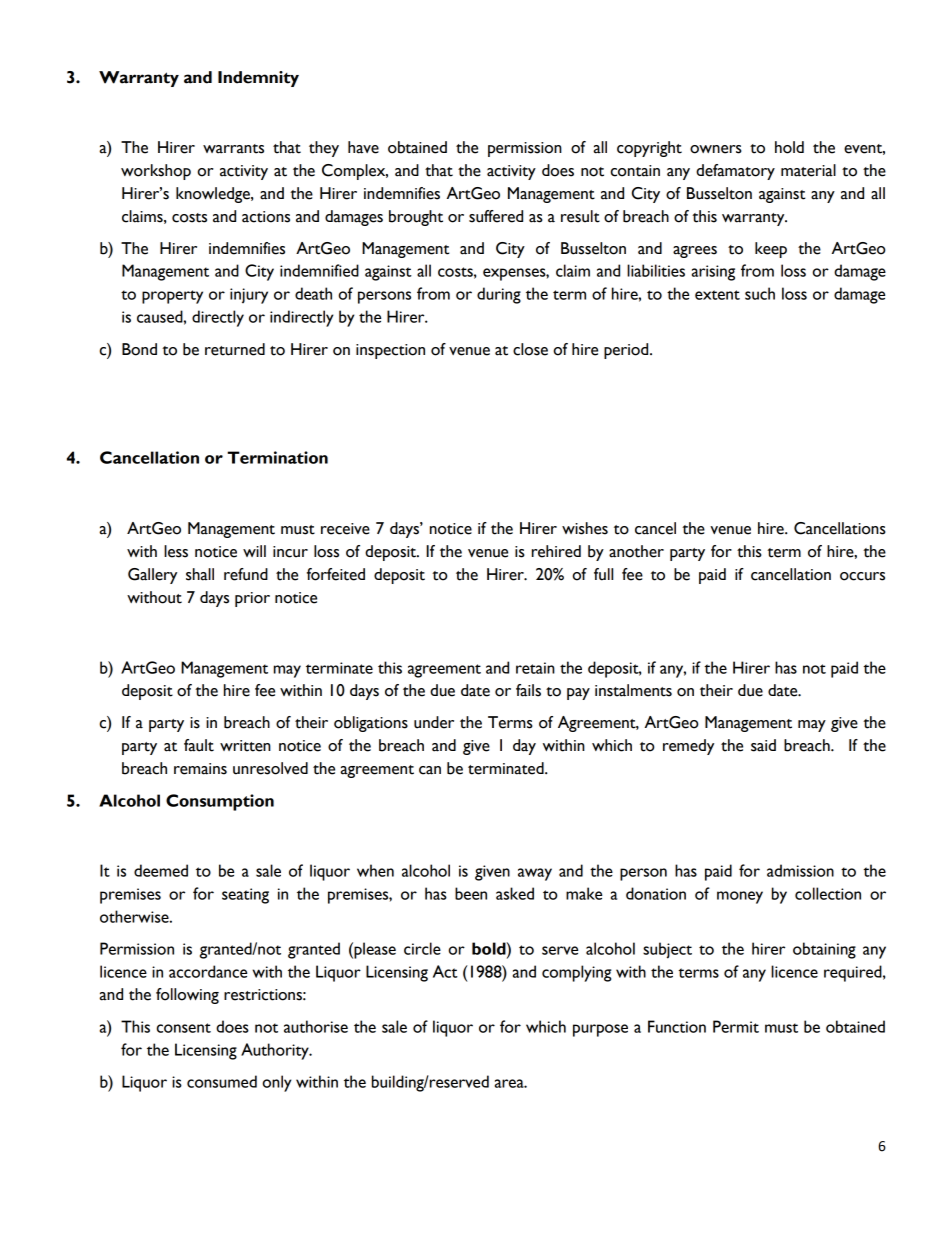 This screenshot has width=952, height=1233. What do you see at coordinates (245, 746) in the screenshot?
I see `written` at bounding box center [245, 746].
